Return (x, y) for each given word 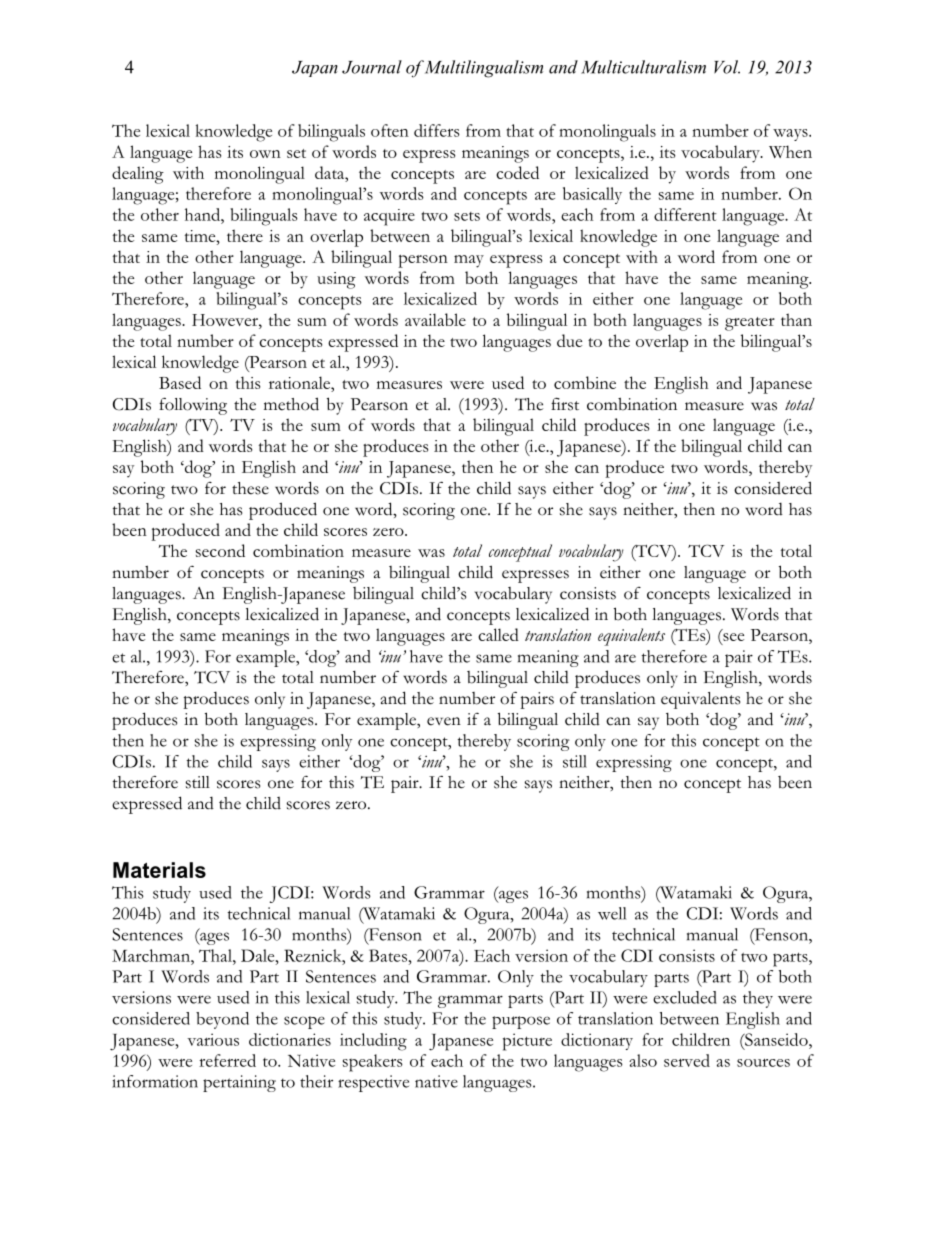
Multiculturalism (643, 67)
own (265, 154)
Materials (159, 870)
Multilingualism (484, 69)
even (444, 721)
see (732, 638)
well (612, 913)
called (498, 634)
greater (750, 324)
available (435, 319)
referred (227, 1060)
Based (180, 382)
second (220, 550)
